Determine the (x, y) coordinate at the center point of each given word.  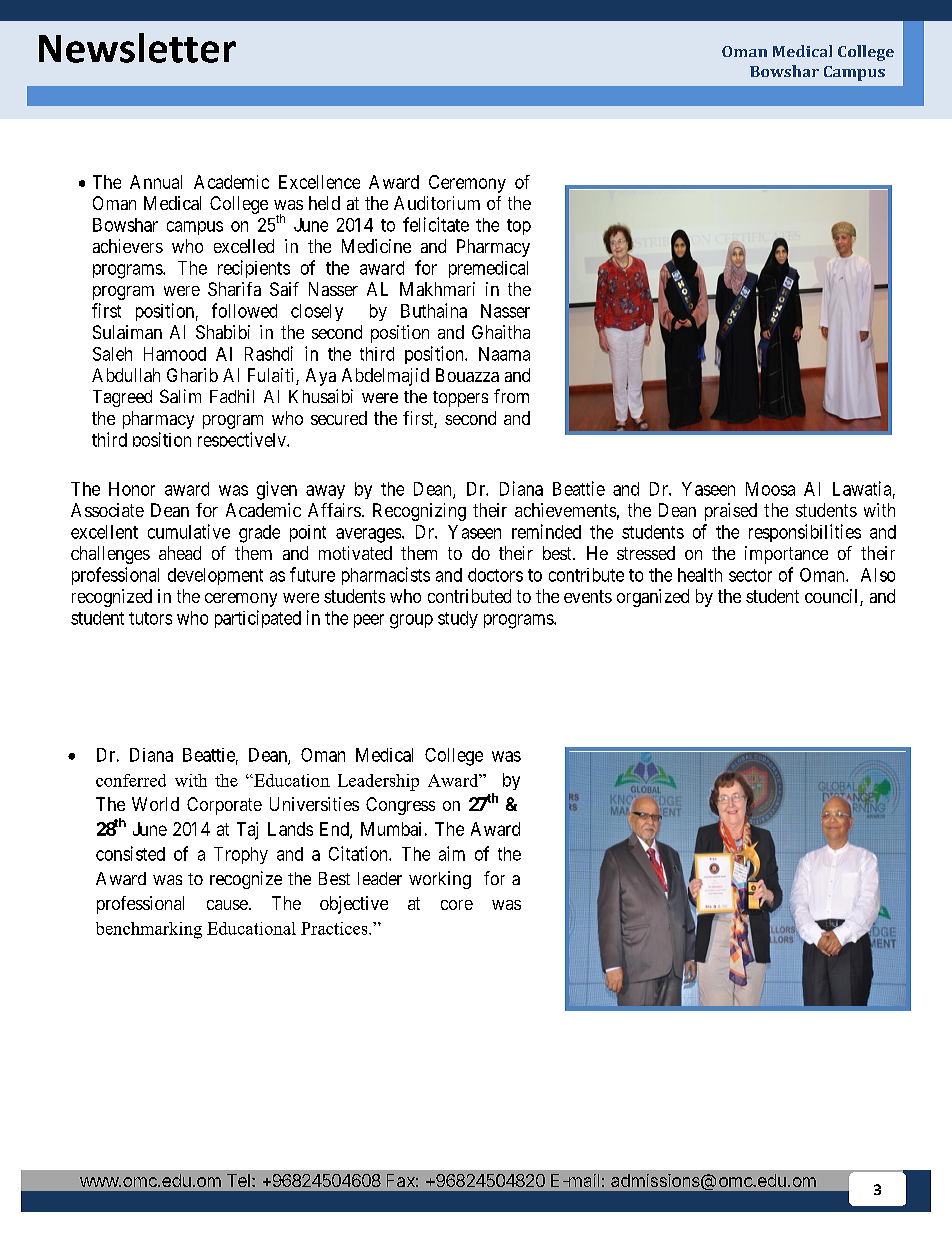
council (833, 597)
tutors (150, 618)
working (440, 880)
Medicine (376, 246)
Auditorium (437, 203)
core (457, 905)
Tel (238, 1180)
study (458, 619)
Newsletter (137, 48)
